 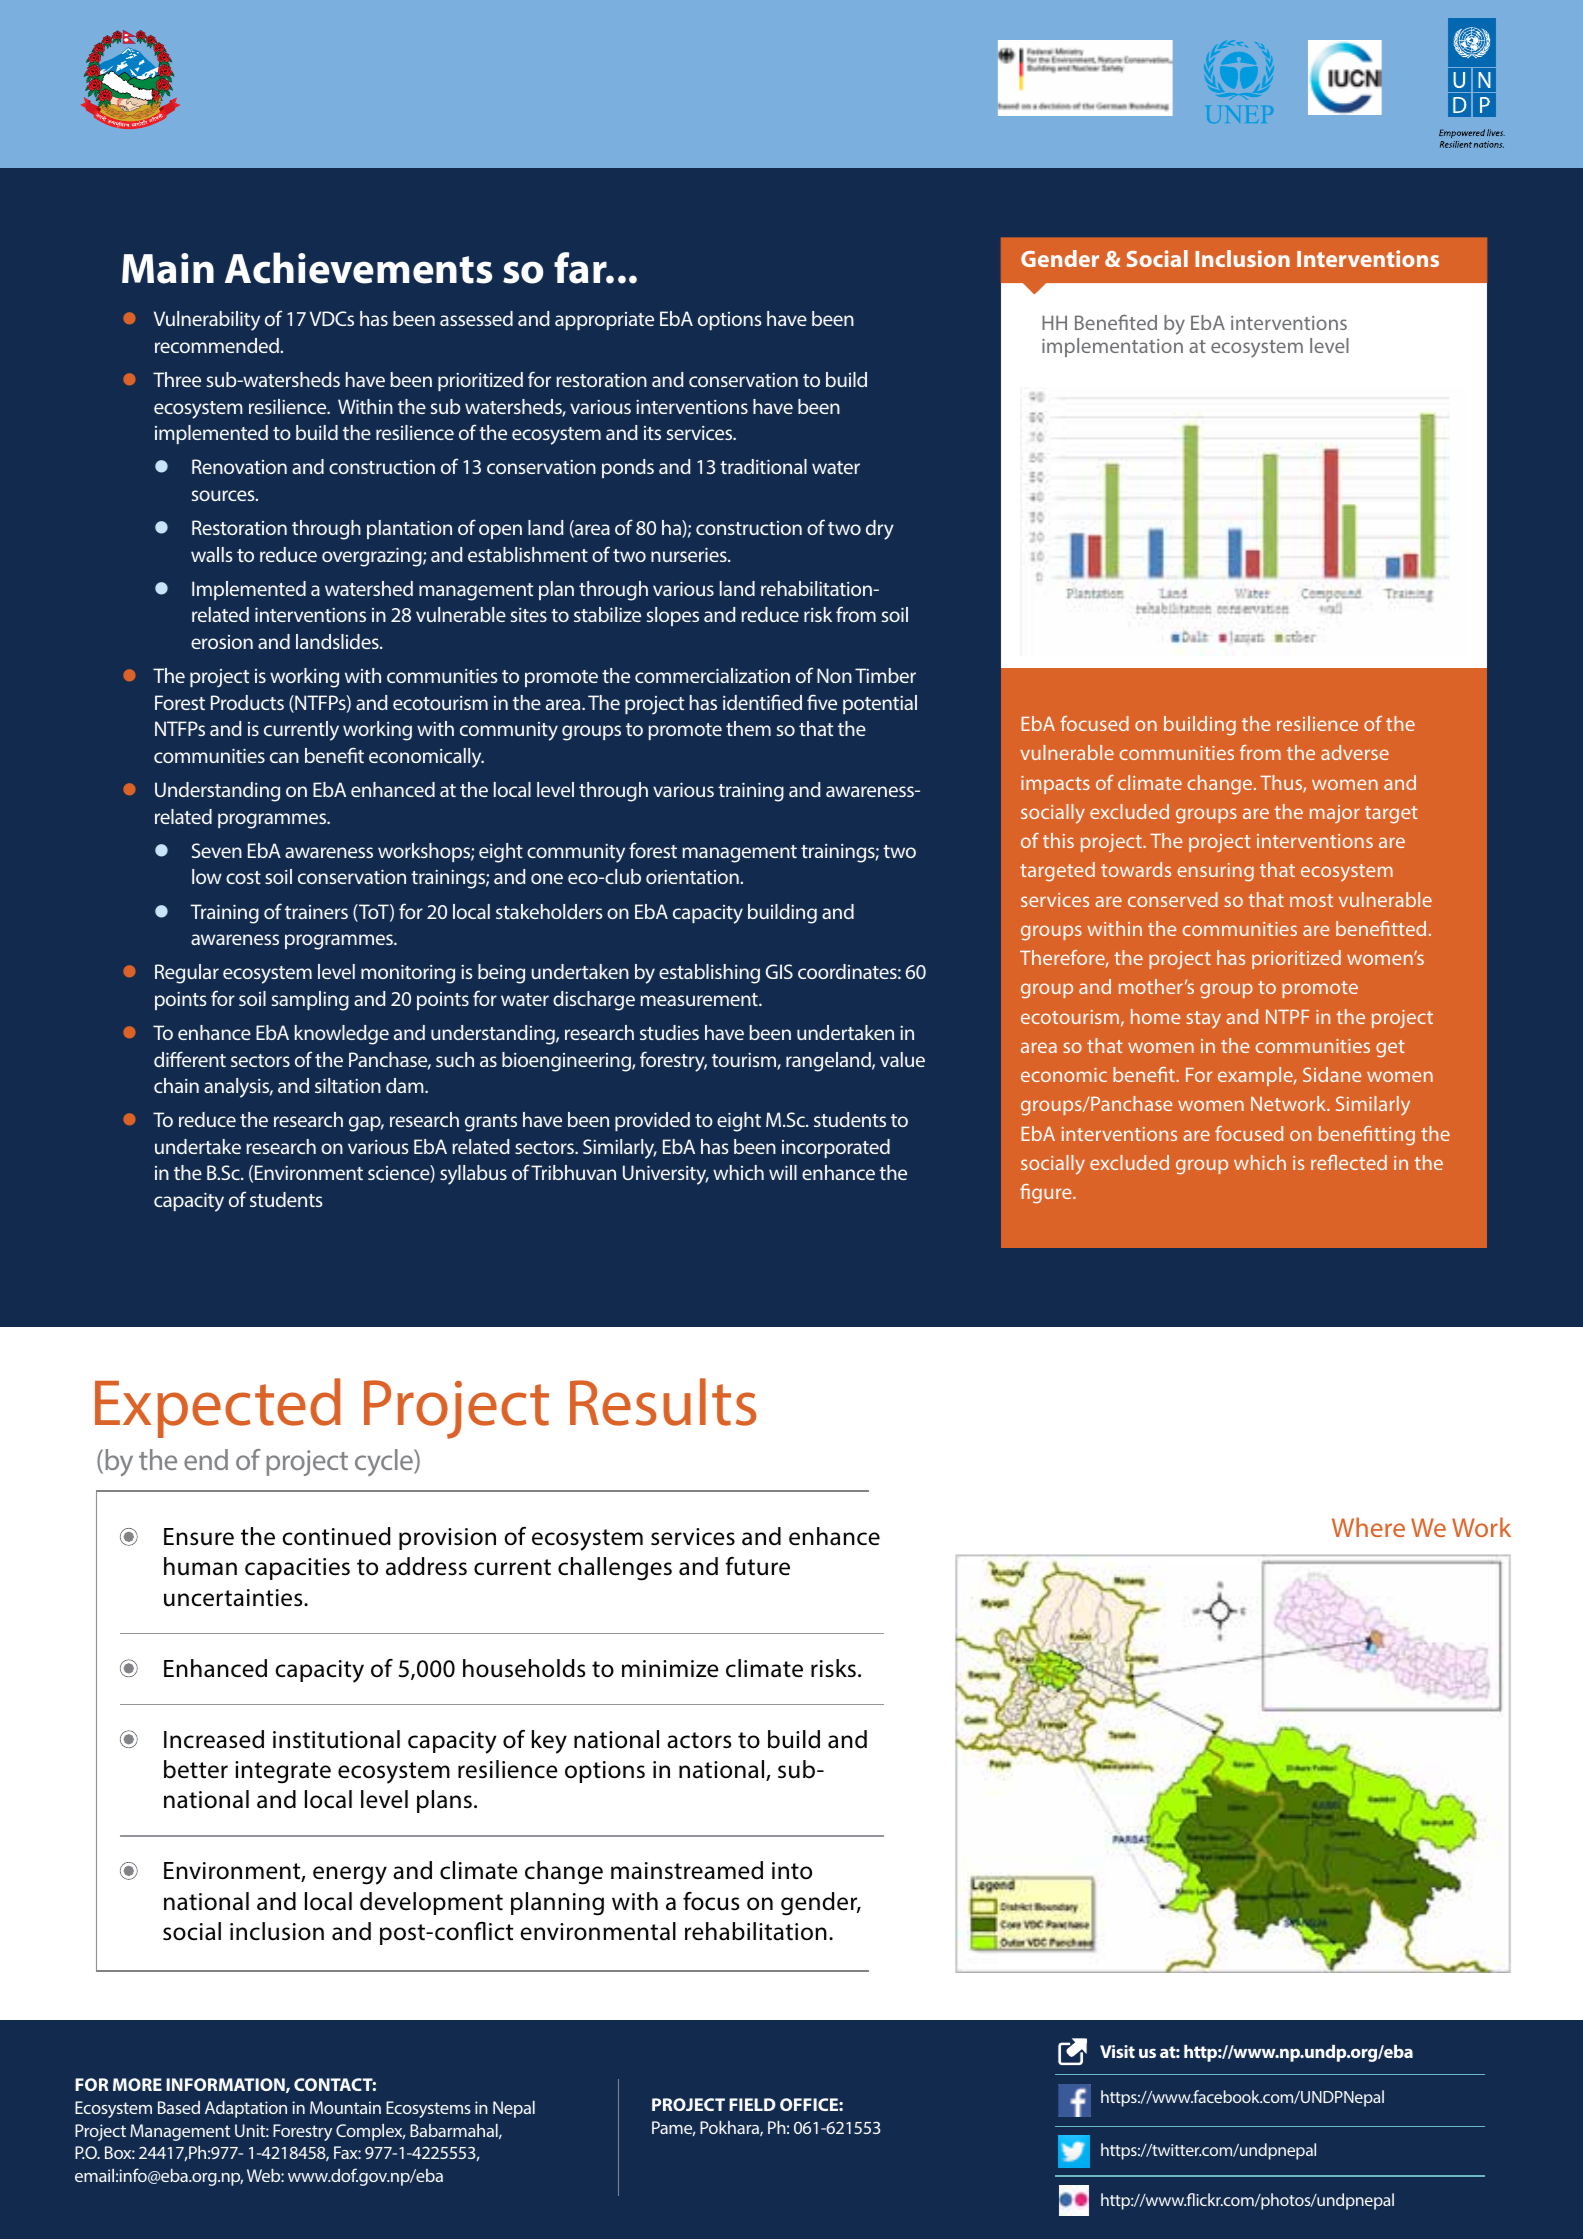 I want to click on them, so click(x=748, y=728).
